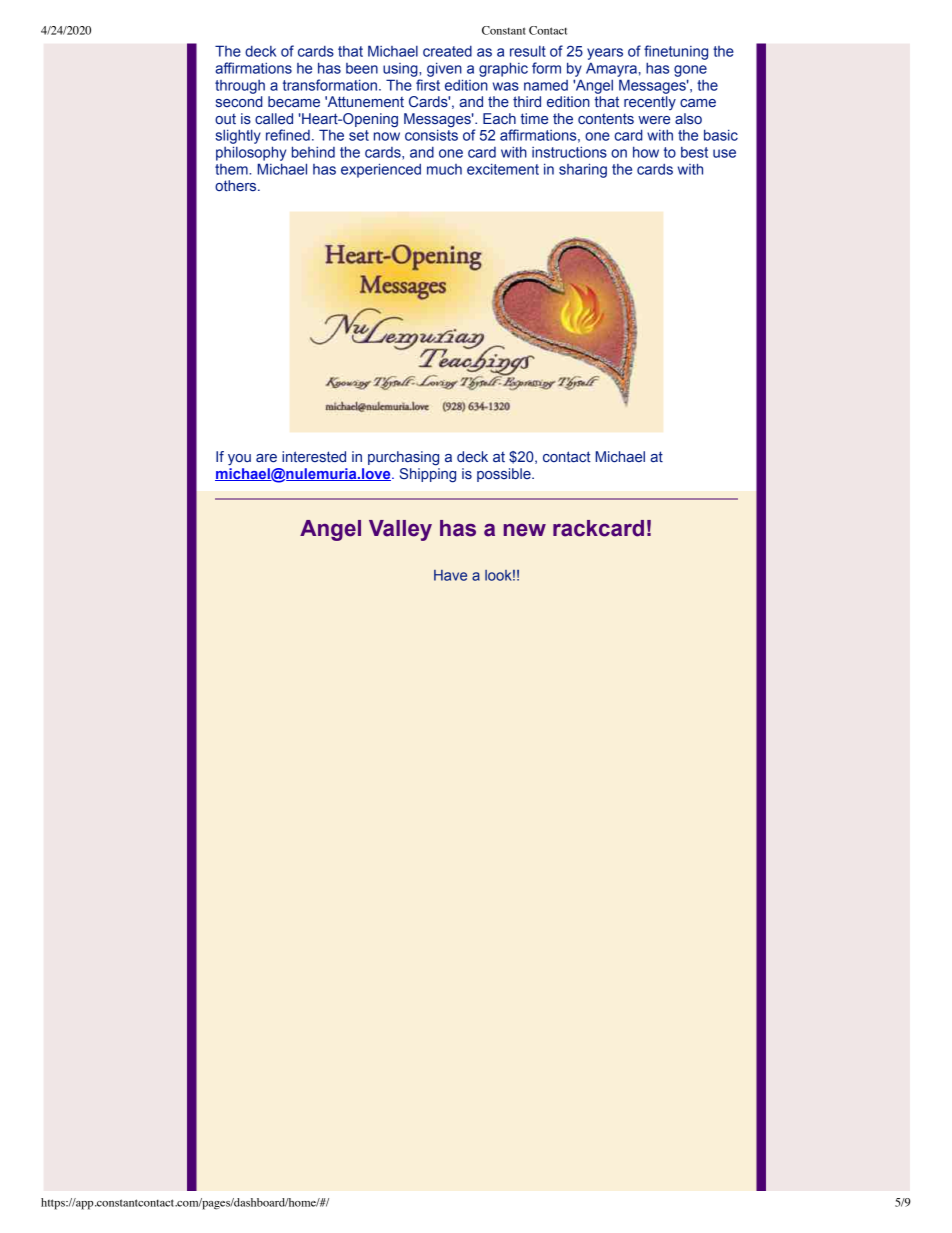 This page has width=952, height=1233. Describe the element at coordinates (583, 170) in the page. I see `sharing` at that location.
